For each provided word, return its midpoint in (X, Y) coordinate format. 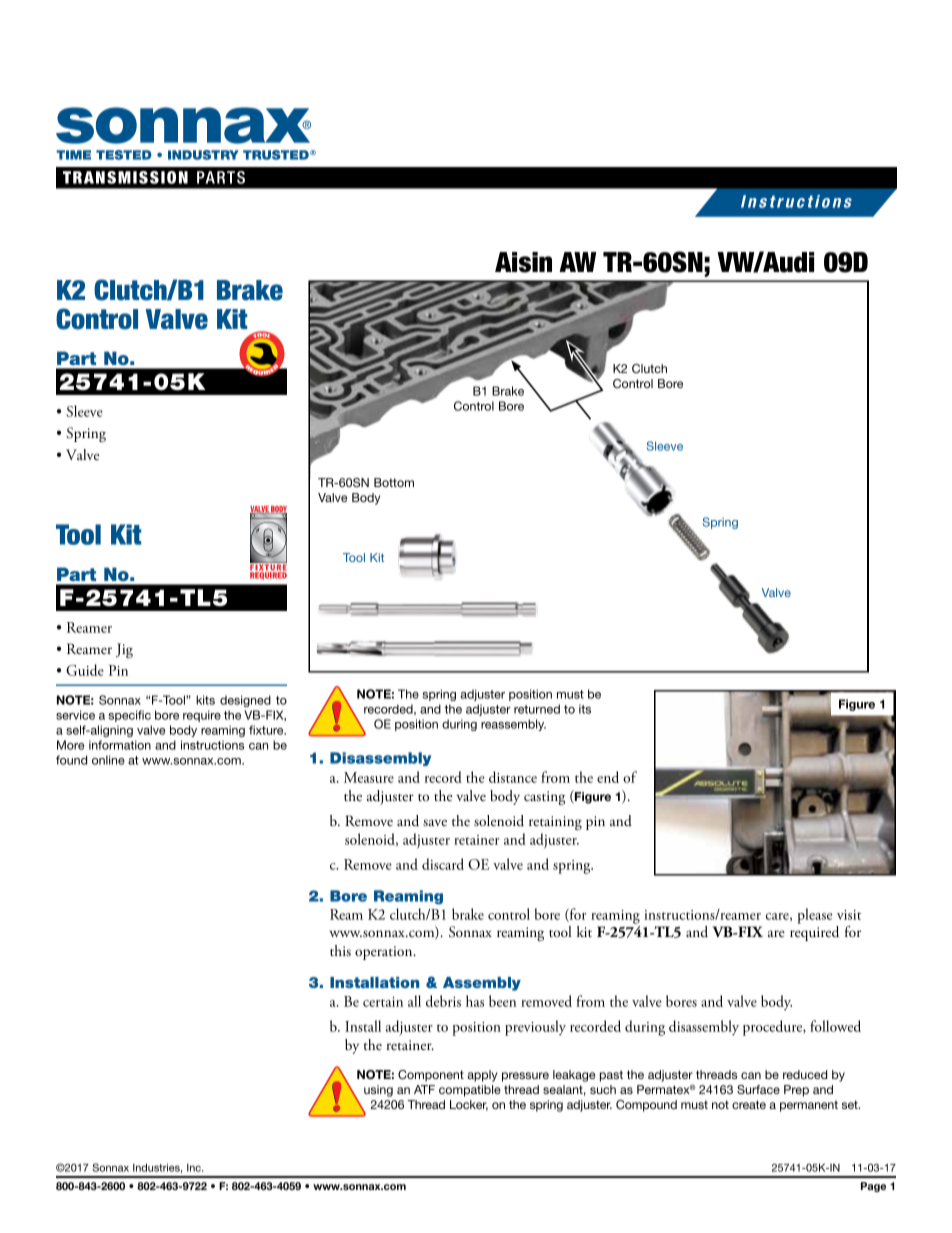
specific (130, 716)
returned (537, 709)
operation (385, 953)
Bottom (394, 482)
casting (544, 798)
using (378, 1091)
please (814, 916)
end (608, 777)
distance (513, 777)
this (340, 950)
